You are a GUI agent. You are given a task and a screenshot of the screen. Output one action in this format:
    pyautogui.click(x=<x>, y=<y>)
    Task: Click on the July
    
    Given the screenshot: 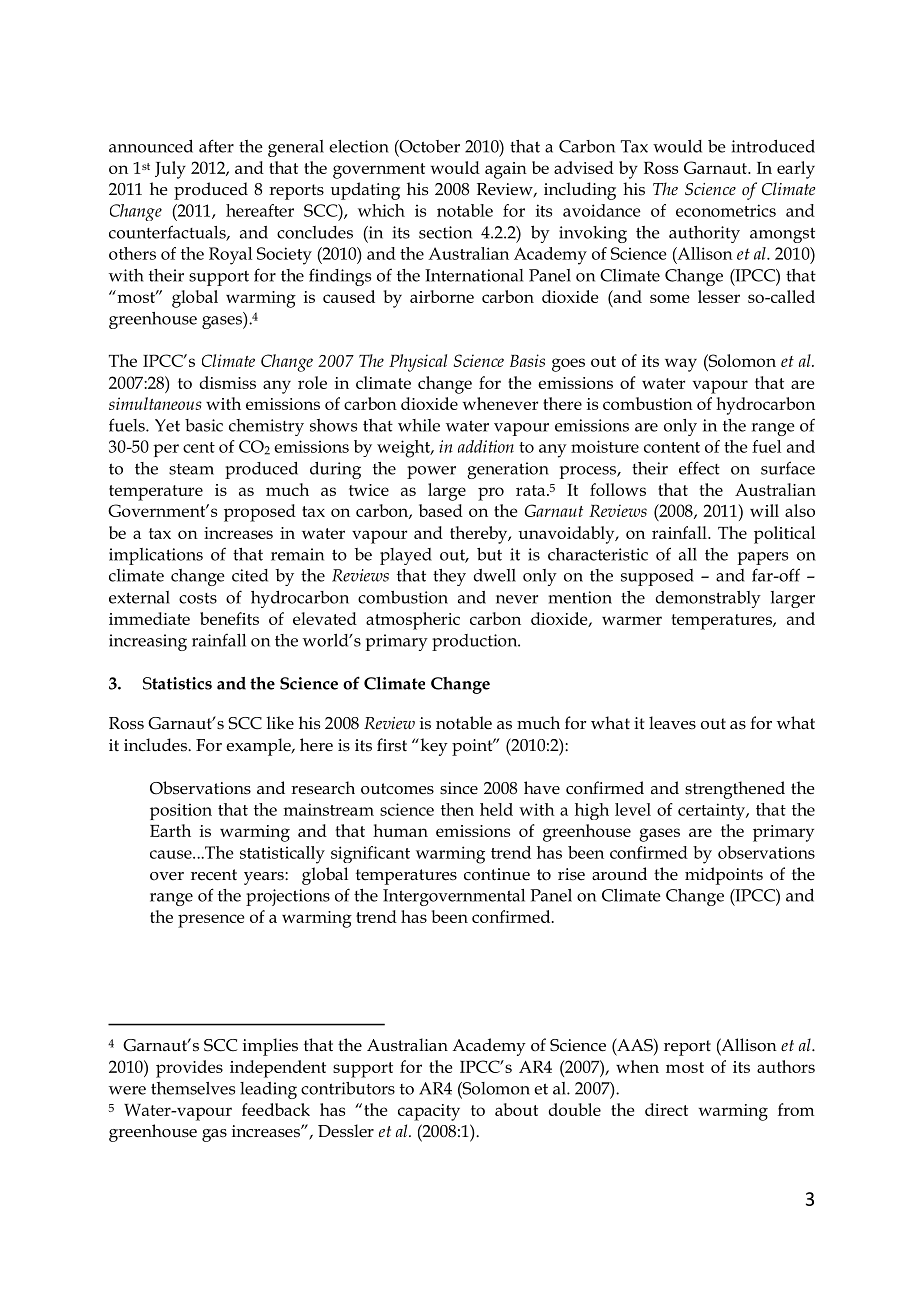 What is the action you would take?
    pyautogui.click(x=170, y=170)
